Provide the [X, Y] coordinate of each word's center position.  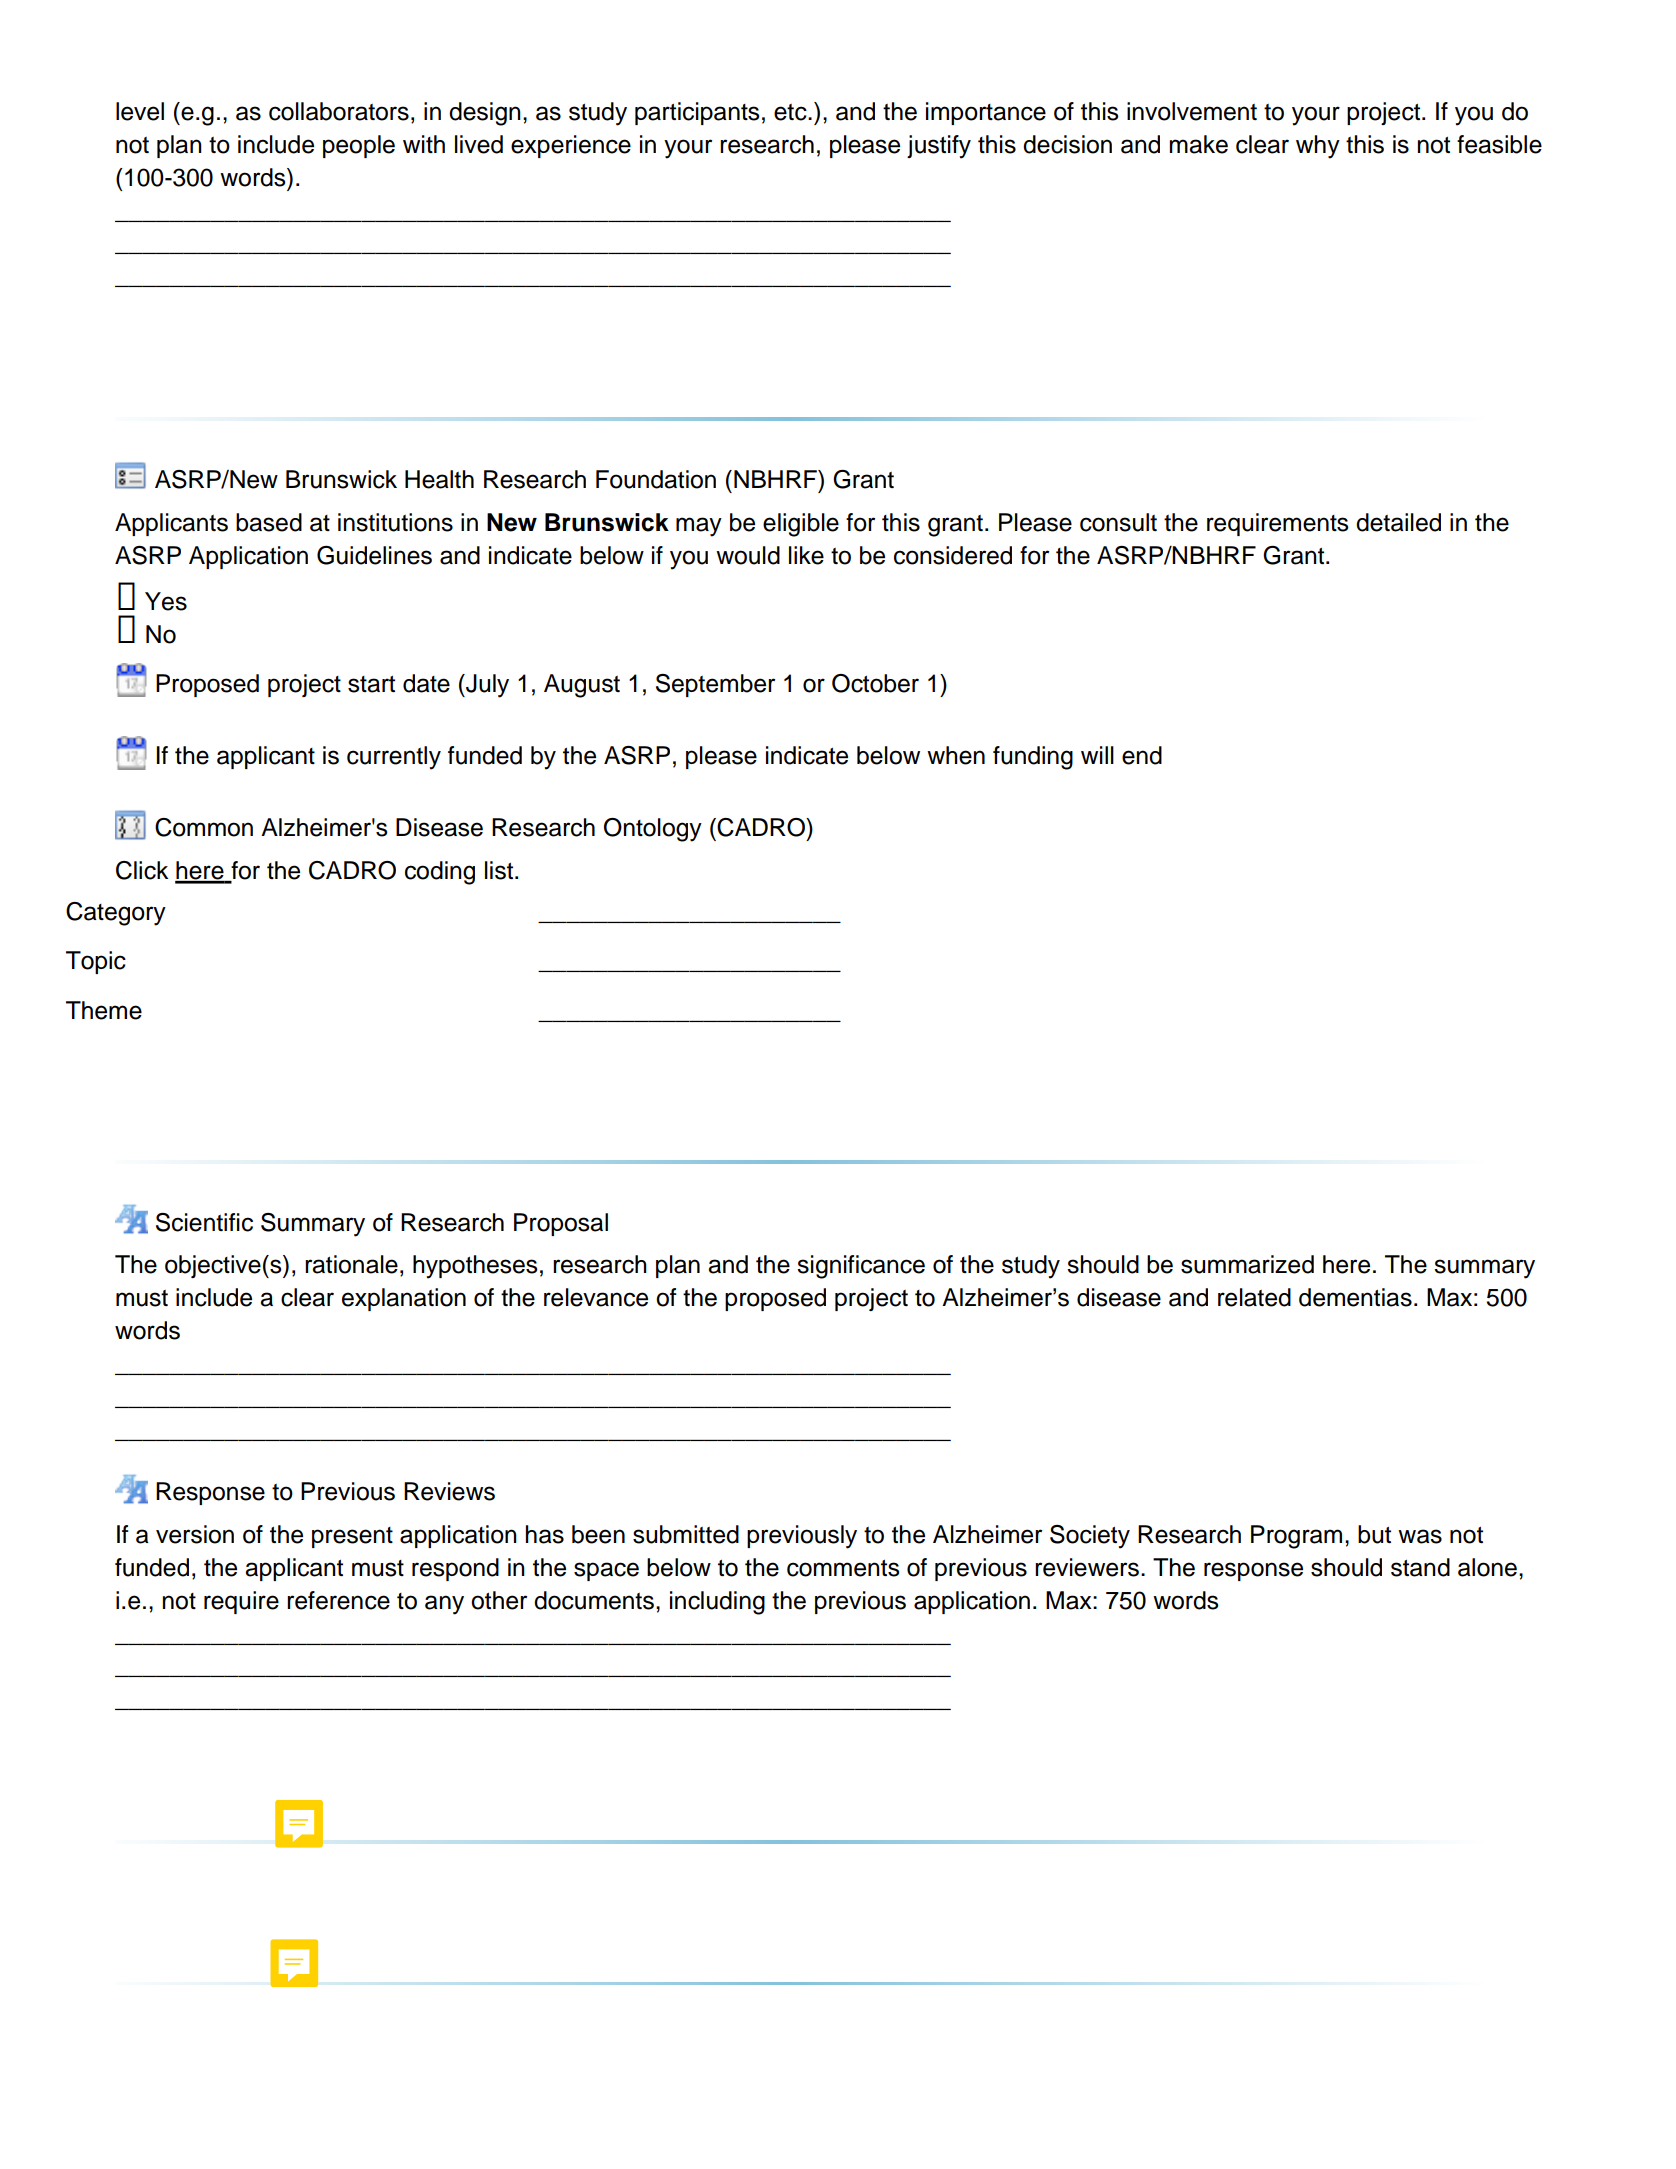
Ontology [653, 830]
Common [204, 827]
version [195, 1534]
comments [843, 1568]
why [1318, 147]
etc [791, 112]
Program [1296, 1537]
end [1142, 755]
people [359, 146]
